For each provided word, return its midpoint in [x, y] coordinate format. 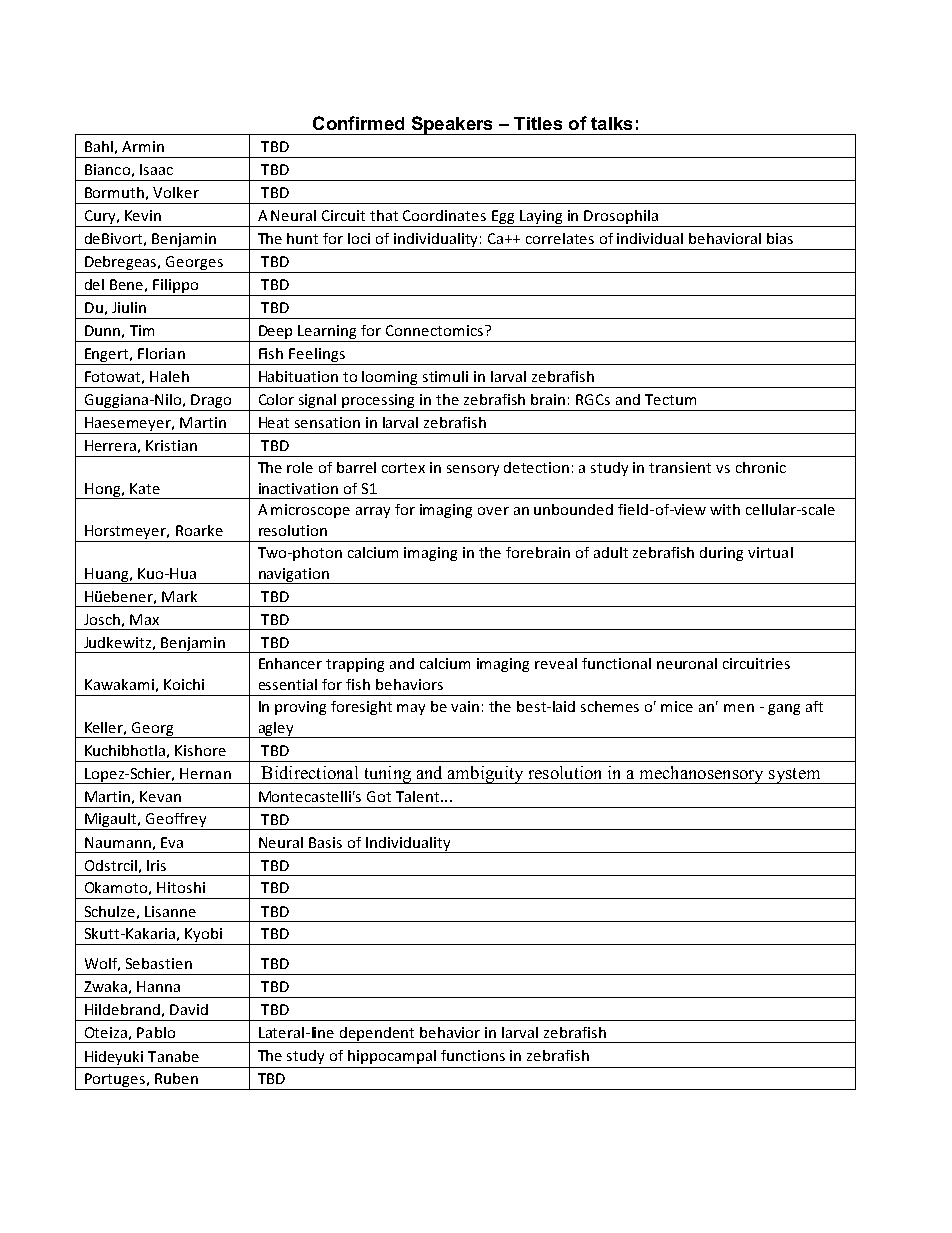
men [739, 708]
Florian [161, 353]
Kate [145, 488]
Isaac [156, 169]
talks [611, 123]
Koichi [184, 684]
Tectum [670, 399]
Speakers [452, 125]
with [725, 509]
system [795, 776]
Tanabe [173, 1056]
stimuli [445, 376]
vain [465, 706]
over [493, 511]
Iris [156, 865]
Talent [419, 796]
